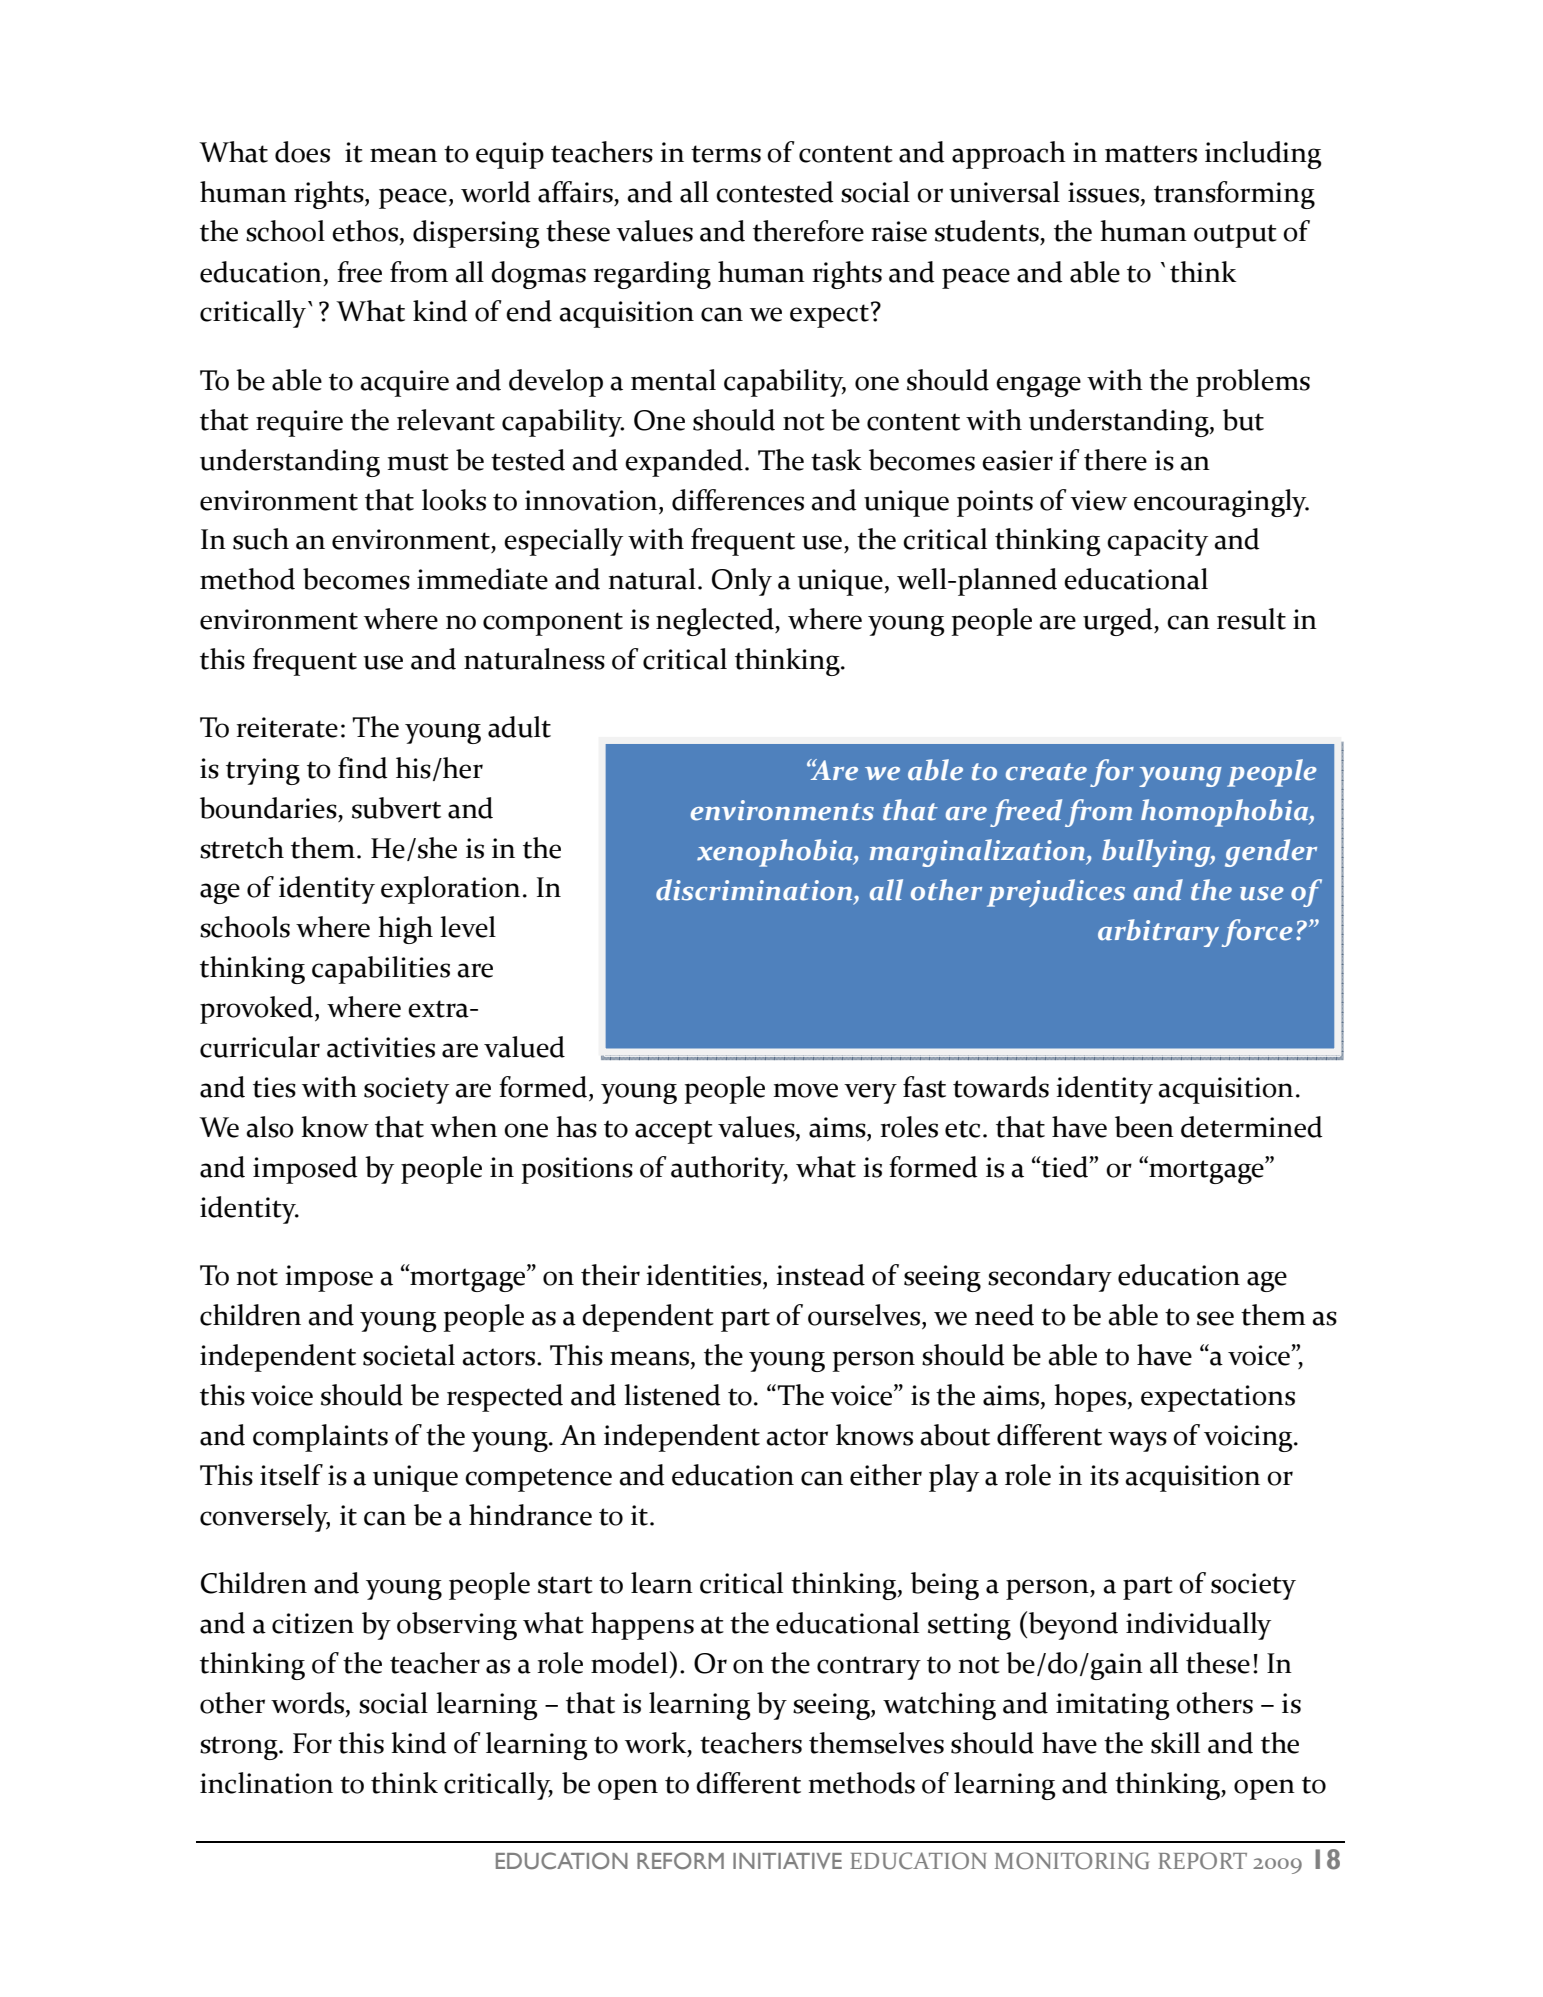  What do you see at coordinates (726, 154) in the screenshot?
I see `terms` at bounding box center [726, 154].
